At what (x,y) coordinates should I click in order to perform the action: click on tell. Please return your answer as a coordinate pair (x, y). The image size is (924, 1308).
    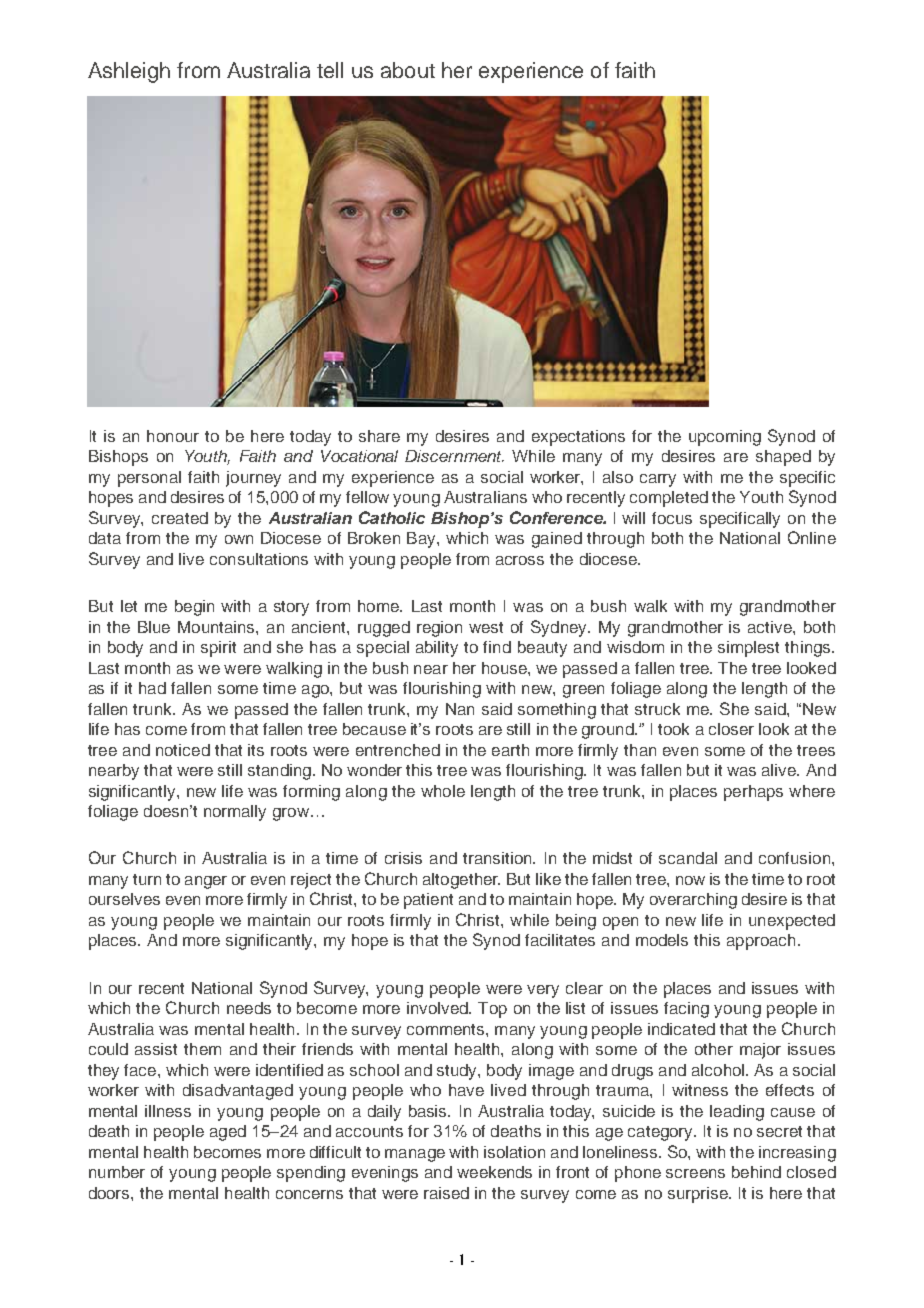
    Looking at the image, I should click on (330, 70).
